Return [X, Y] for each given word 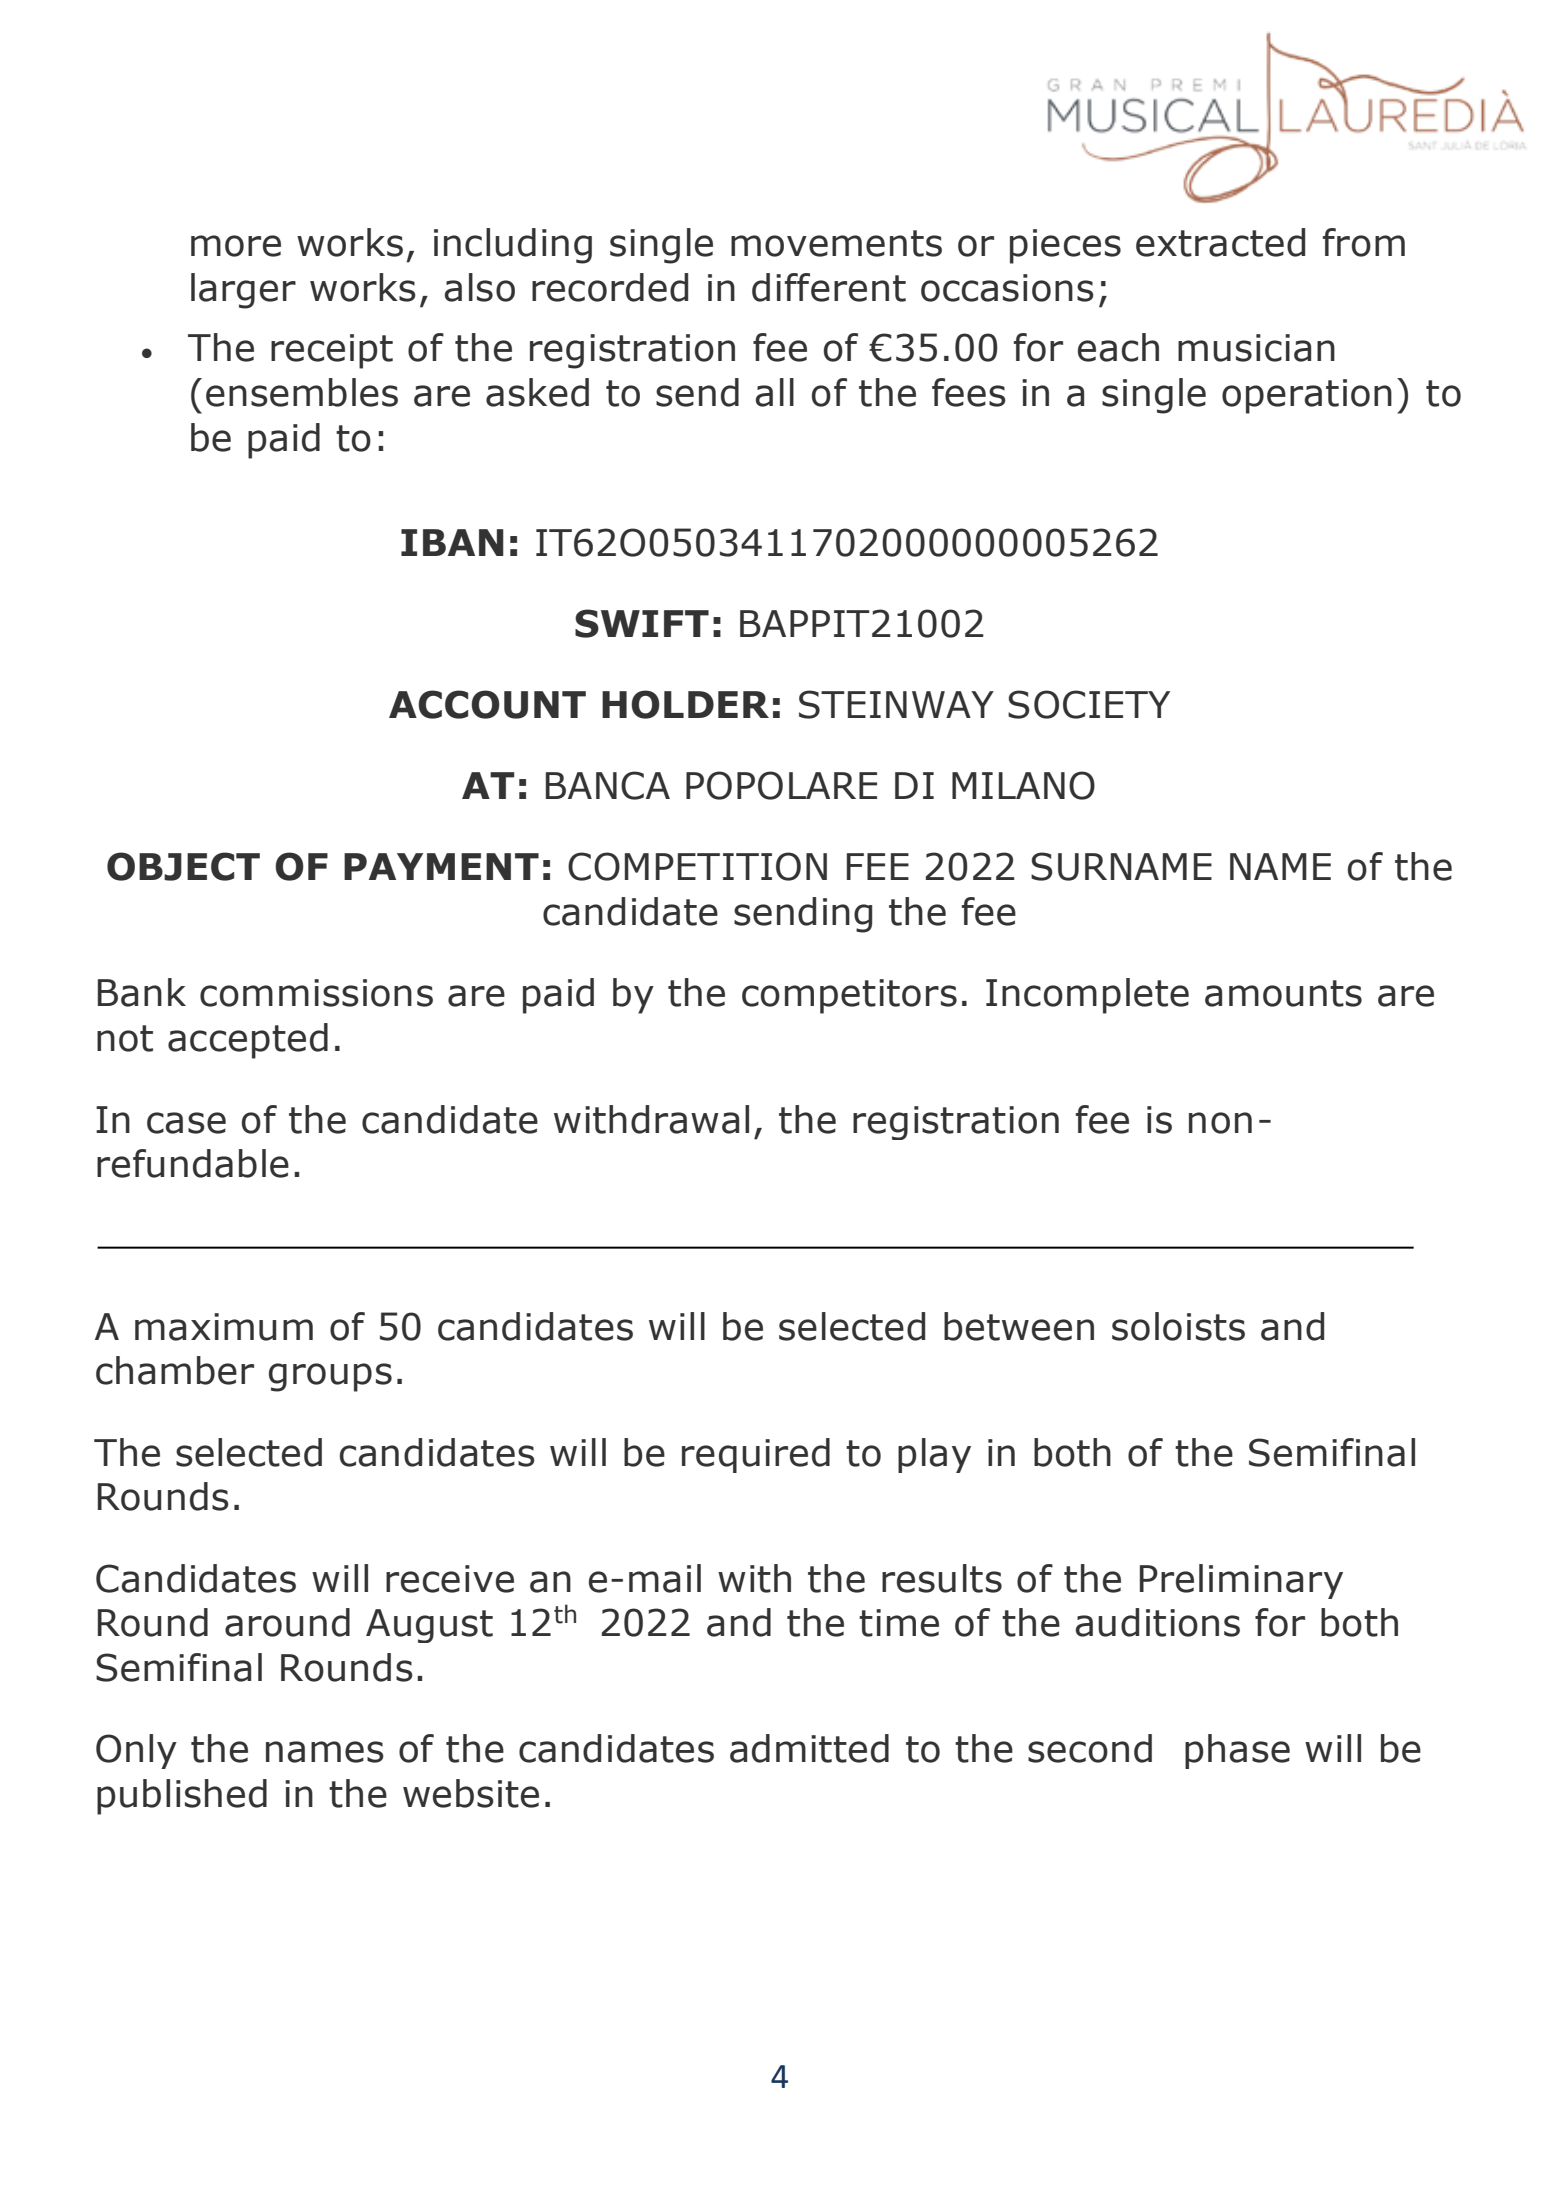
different [829, 287]
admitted [809, 1748]
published [182, 1797]
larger [243, 291]
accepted [248, 1041]
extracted [1220, 242]
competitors [849, 996]
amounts [1283, 993]
